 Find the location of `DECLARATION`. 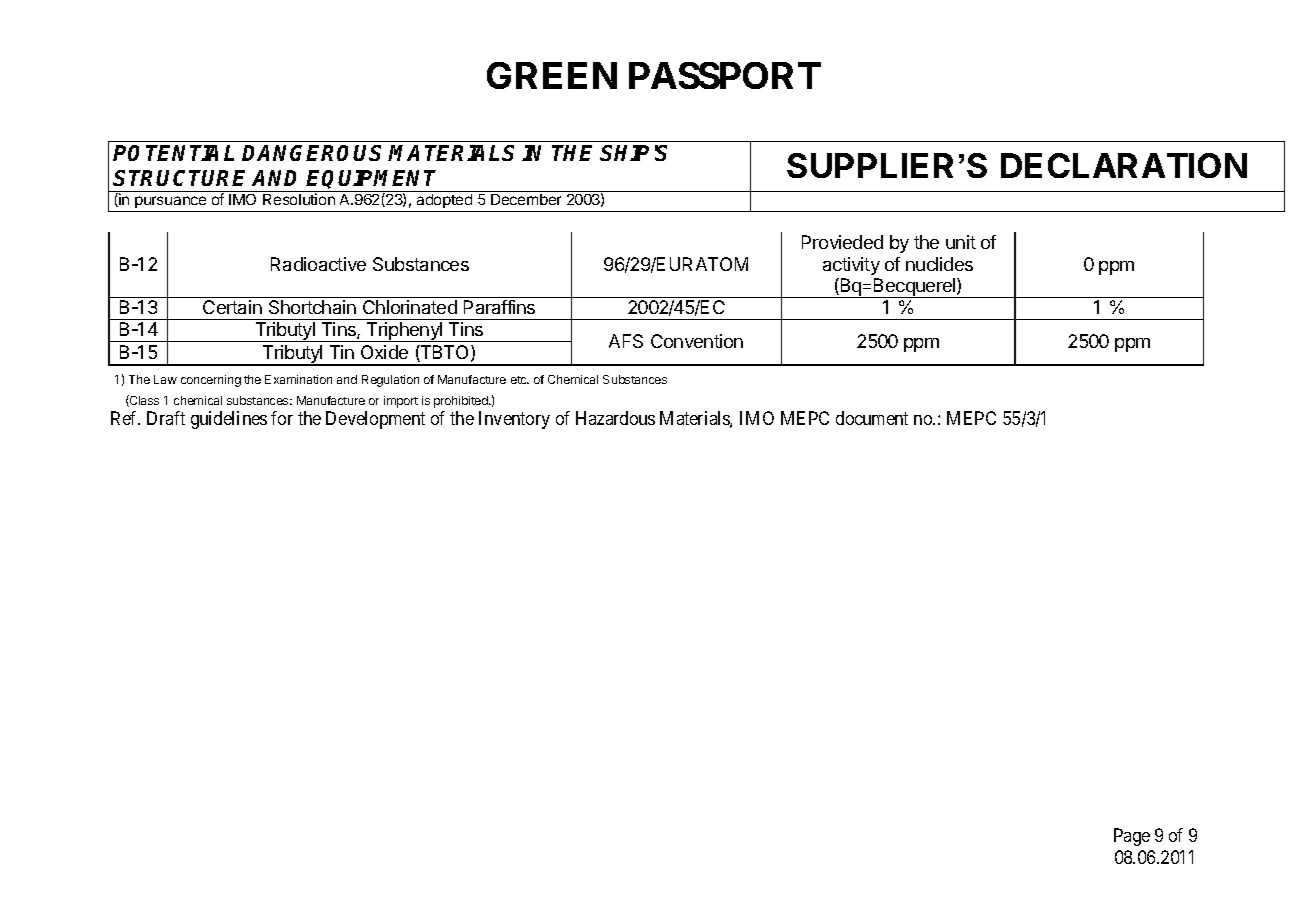

DECLARATION is located at coordinates (1124, 165).
